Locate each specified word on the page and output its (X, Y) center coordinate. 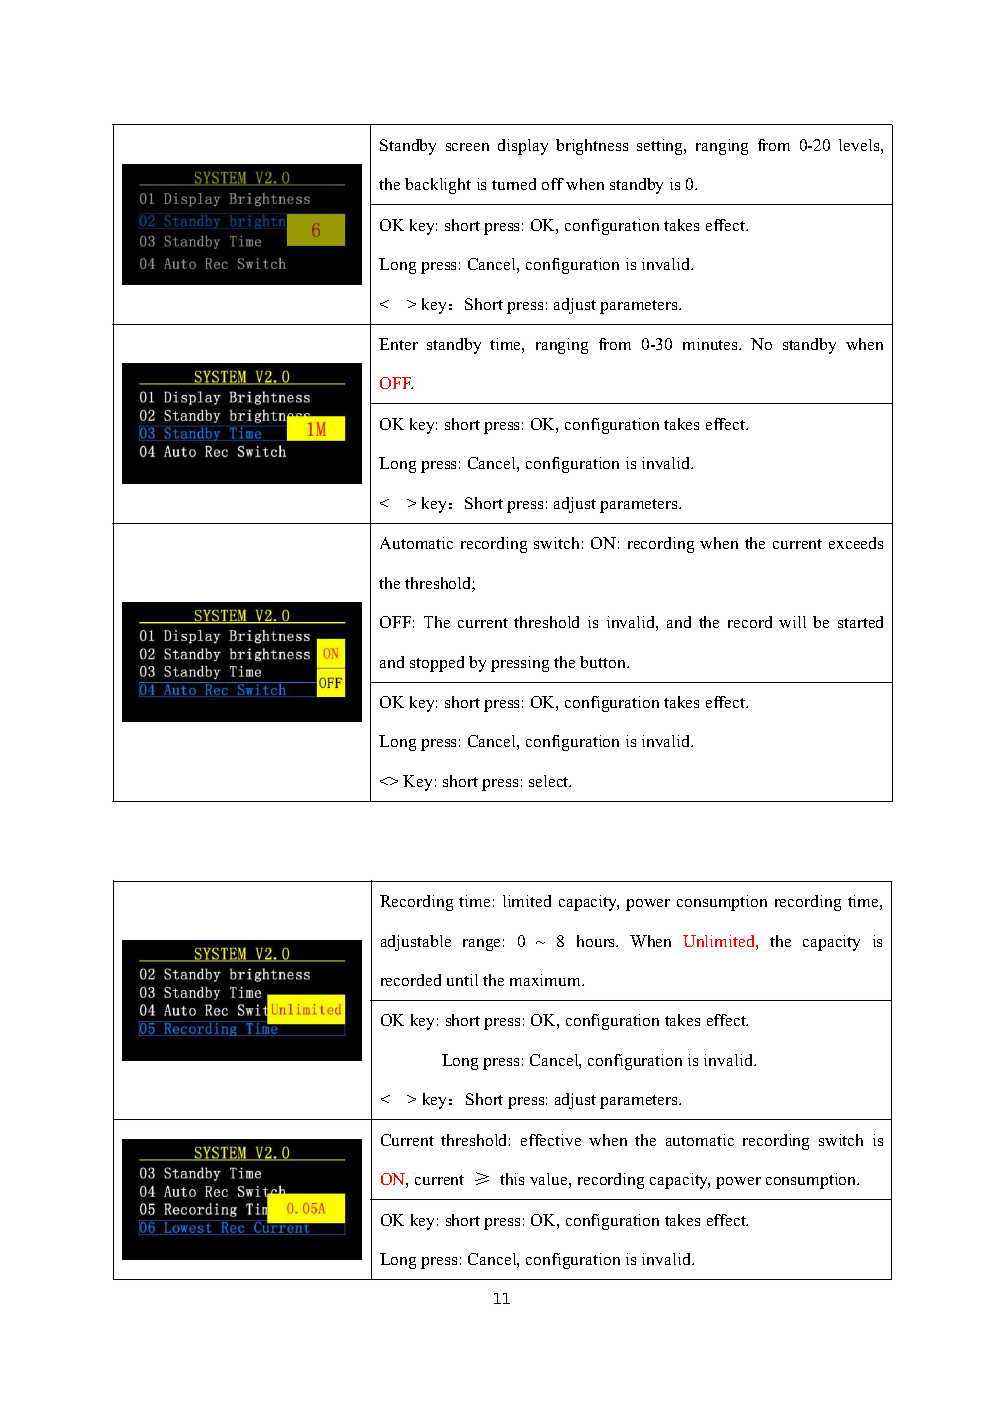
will (792, 622)
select (550, 781)
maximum (547, 980)
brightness (592, 147)
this (512, 1179)
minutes (711, 344)
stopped (437, 664)
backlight (438, 186)
